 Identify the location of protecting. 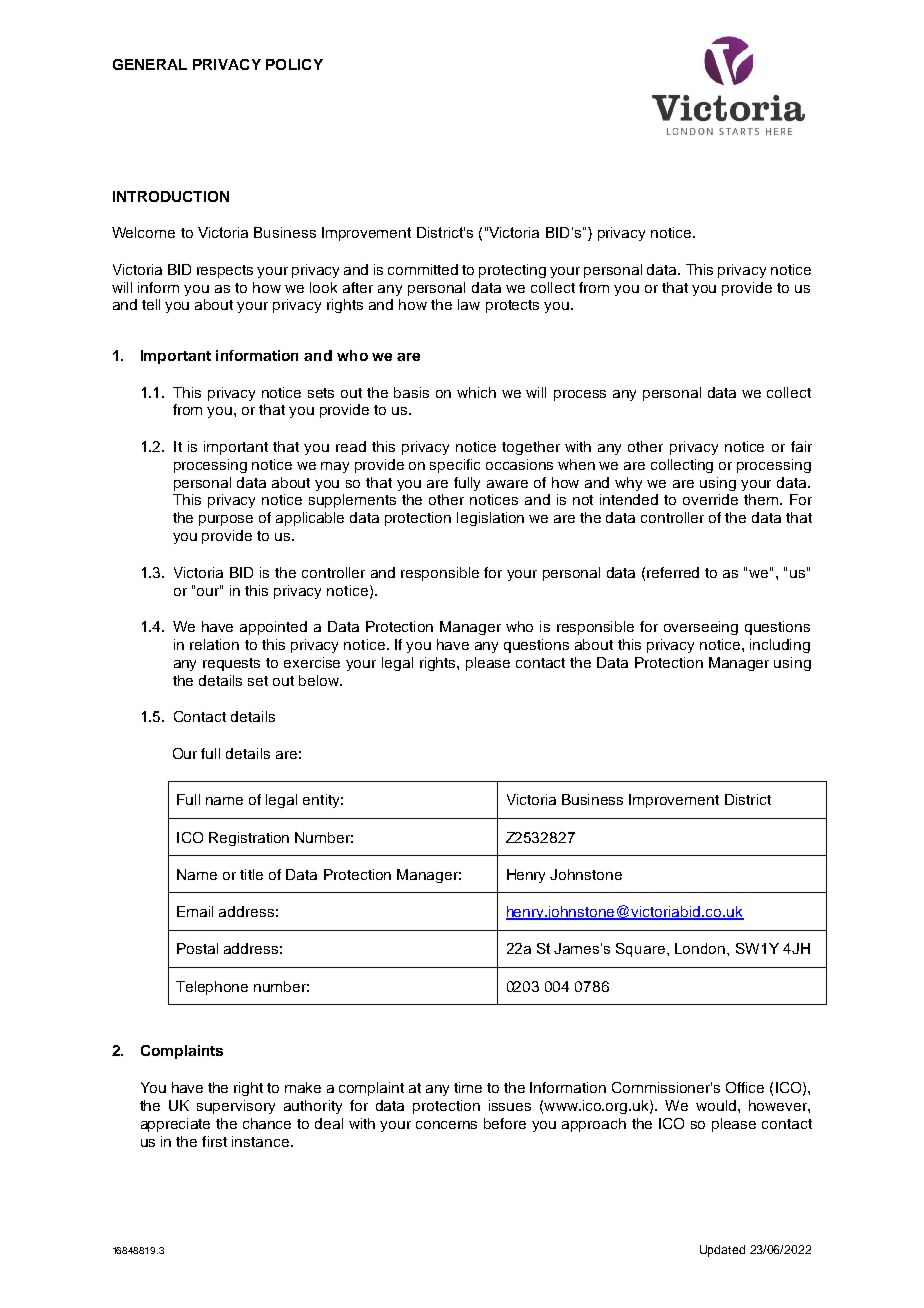
(512, 271).
